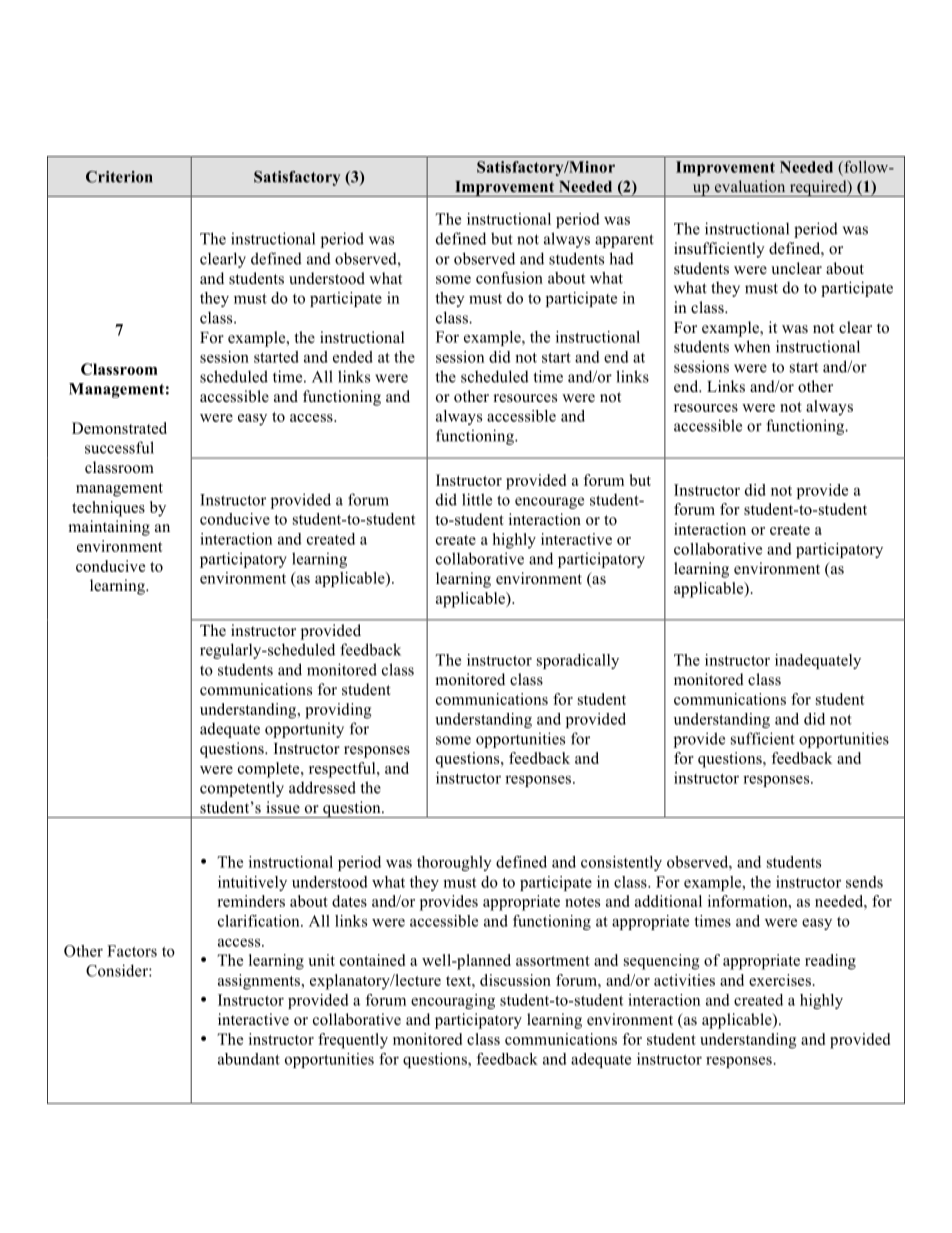  I want to click on maintaining, so click(109, 528).
